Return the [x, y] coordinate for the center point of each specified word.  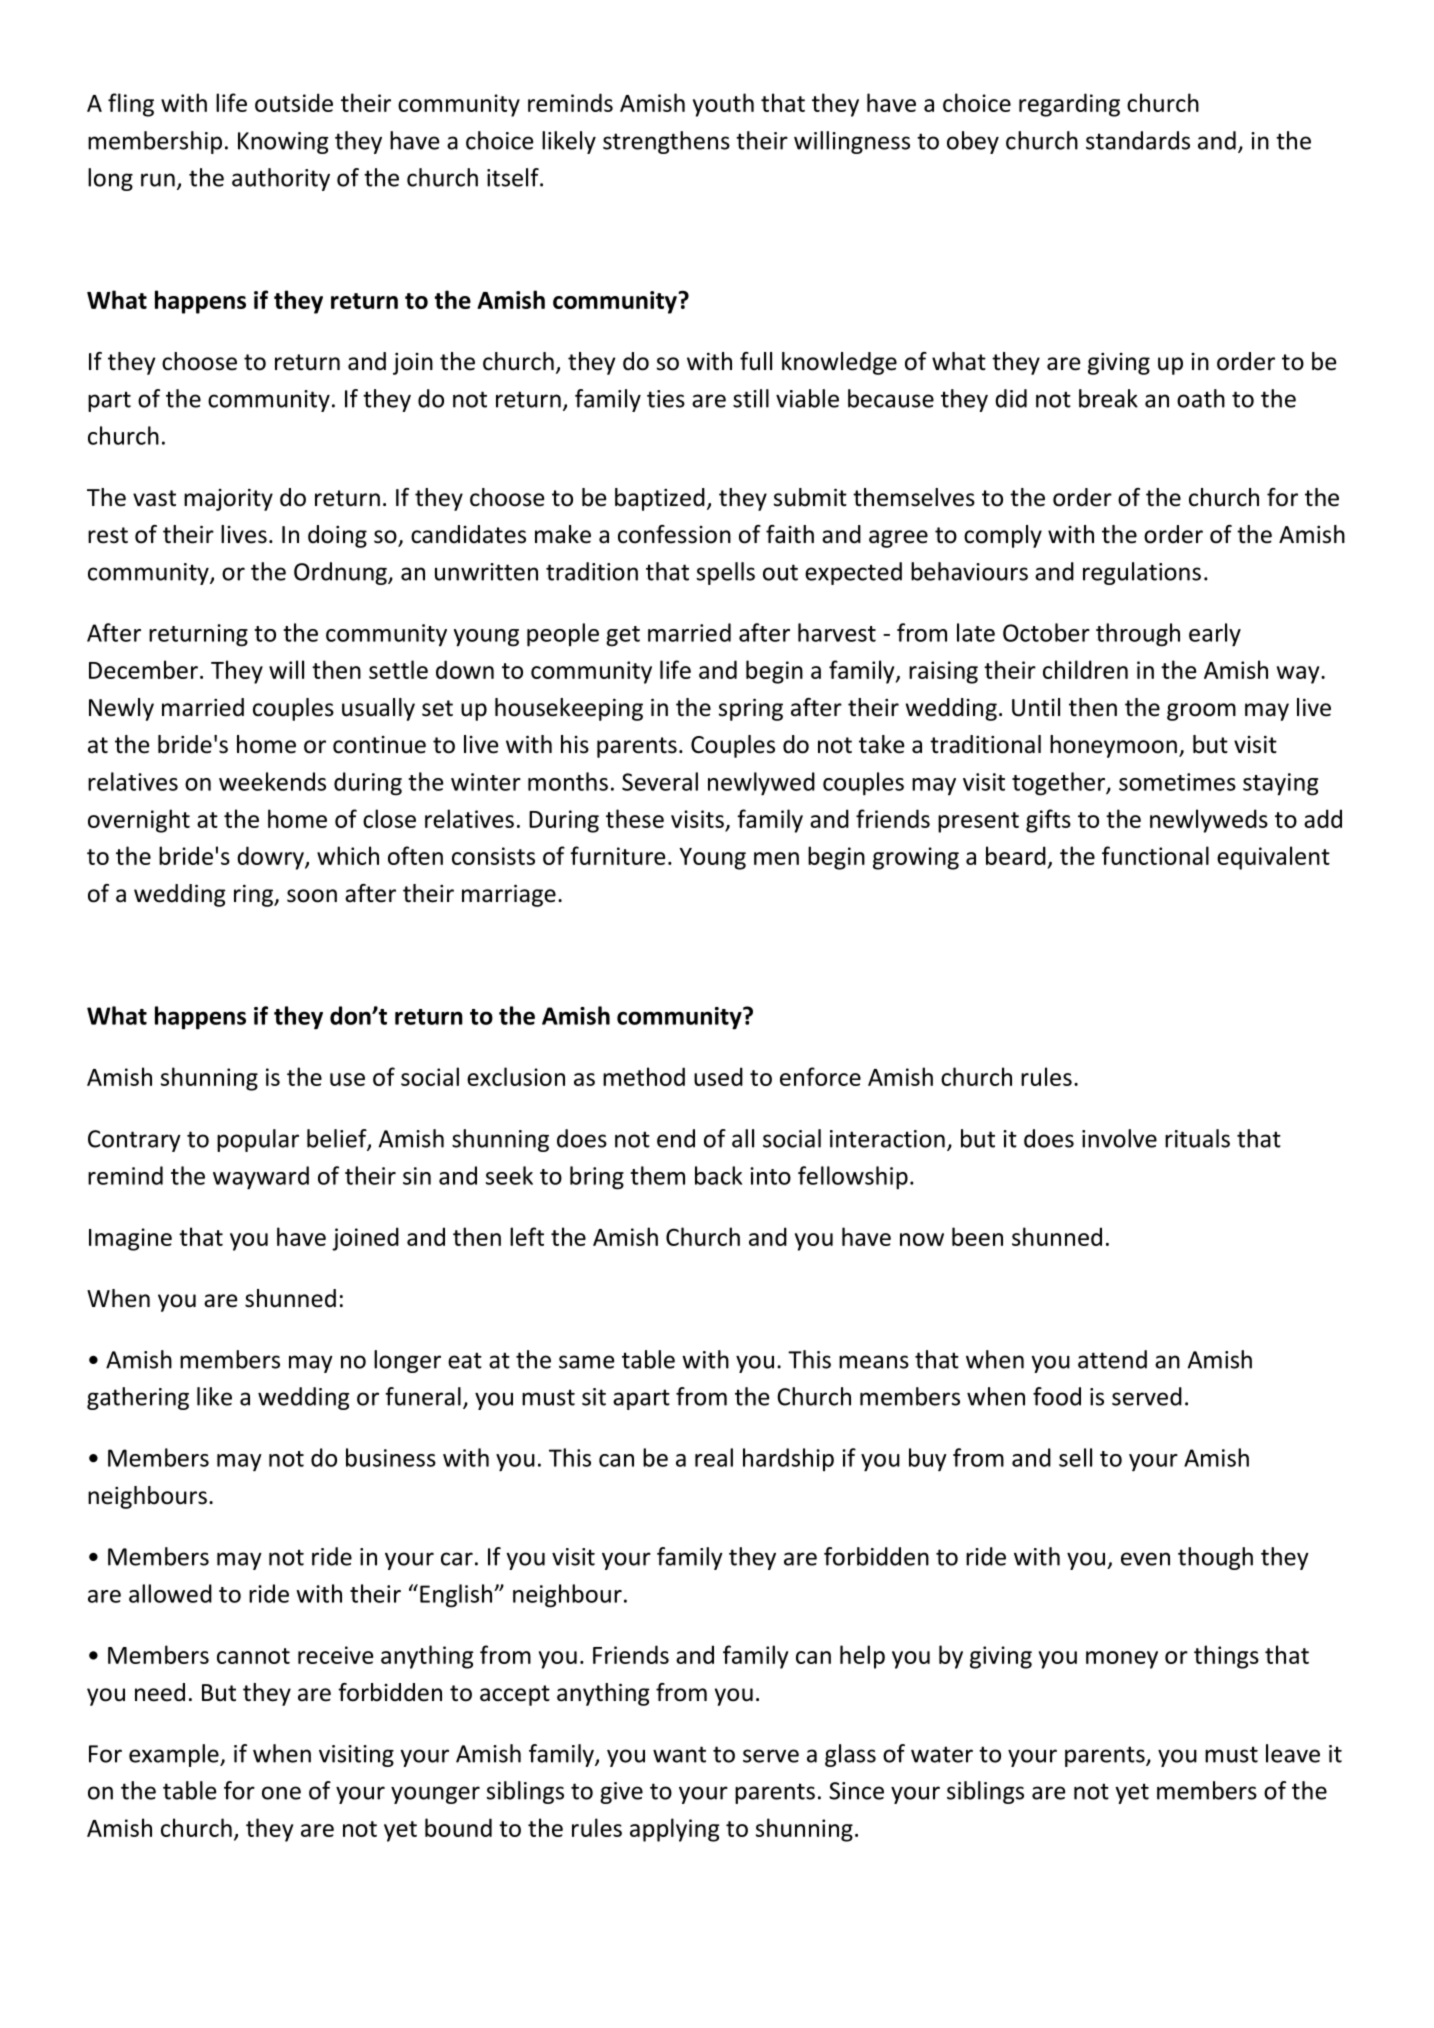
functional [1155, 855]
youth [723, 105]
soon [312, 896]
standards [1138, 140]
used [718, 1076]
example [175, 1755]
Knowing [283, 143]
